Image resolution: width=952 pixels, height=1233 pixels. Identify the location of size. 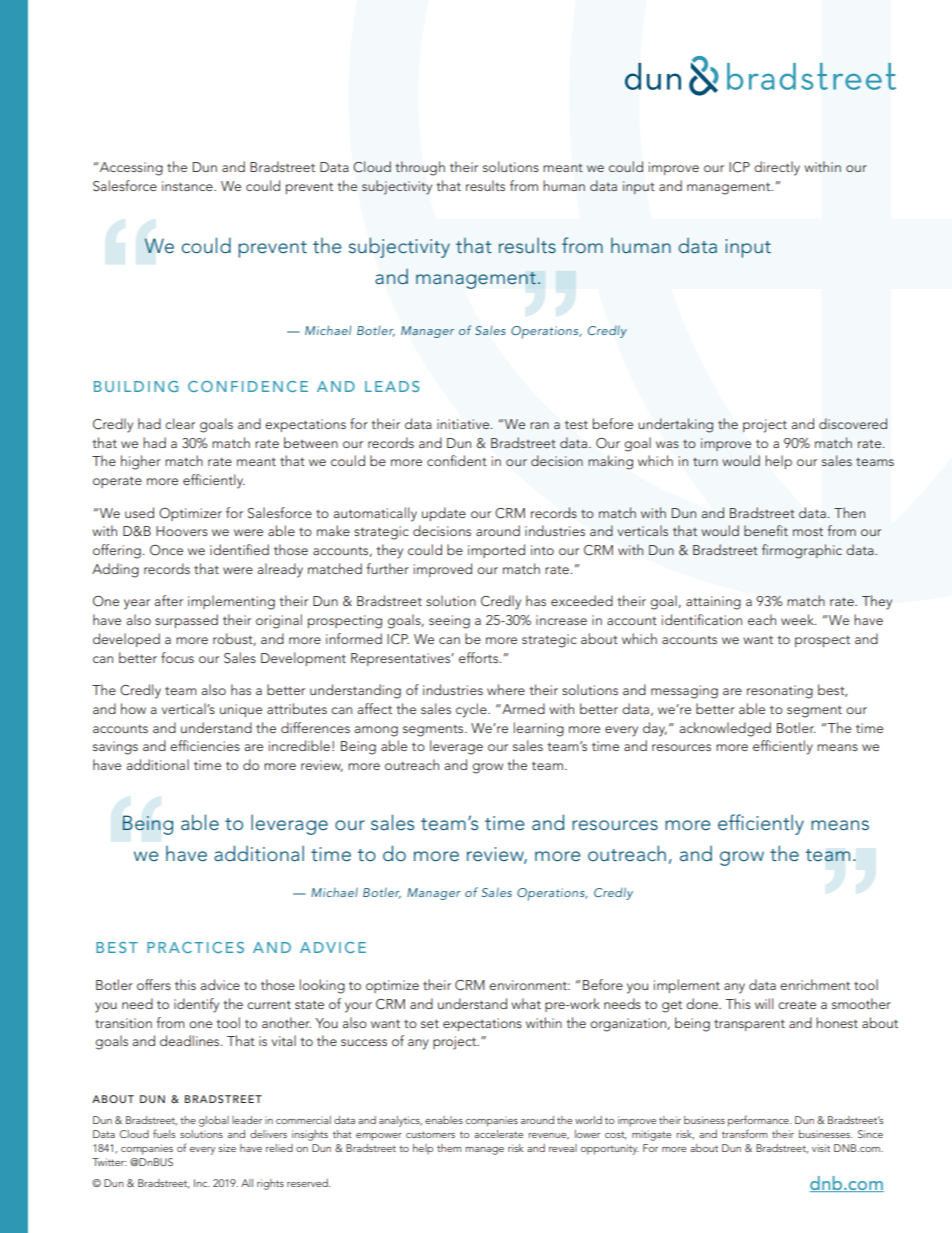
(227, 1148).
